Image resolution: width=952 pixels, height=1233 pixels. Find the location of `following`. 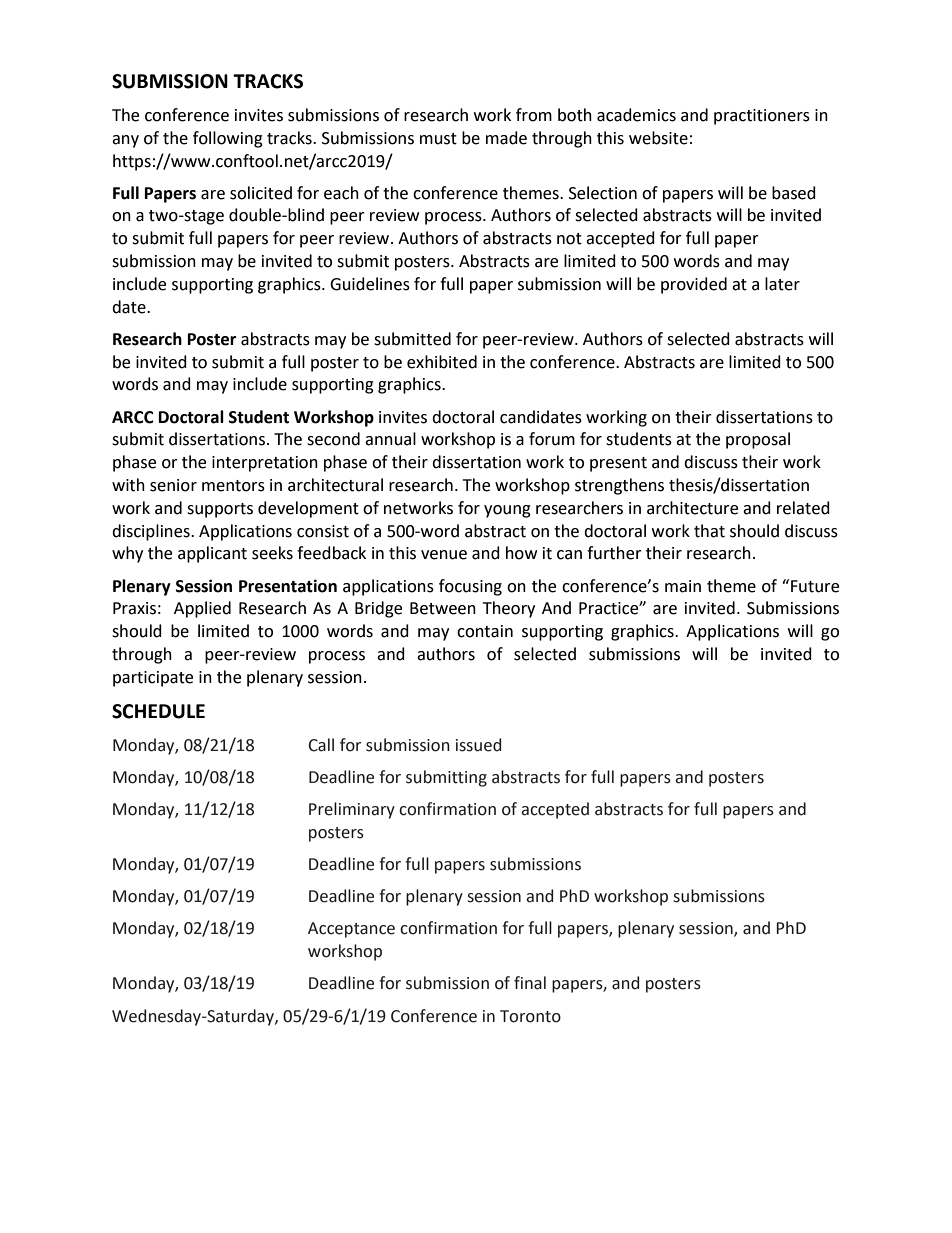

following is located at coordinates (228, 139).
